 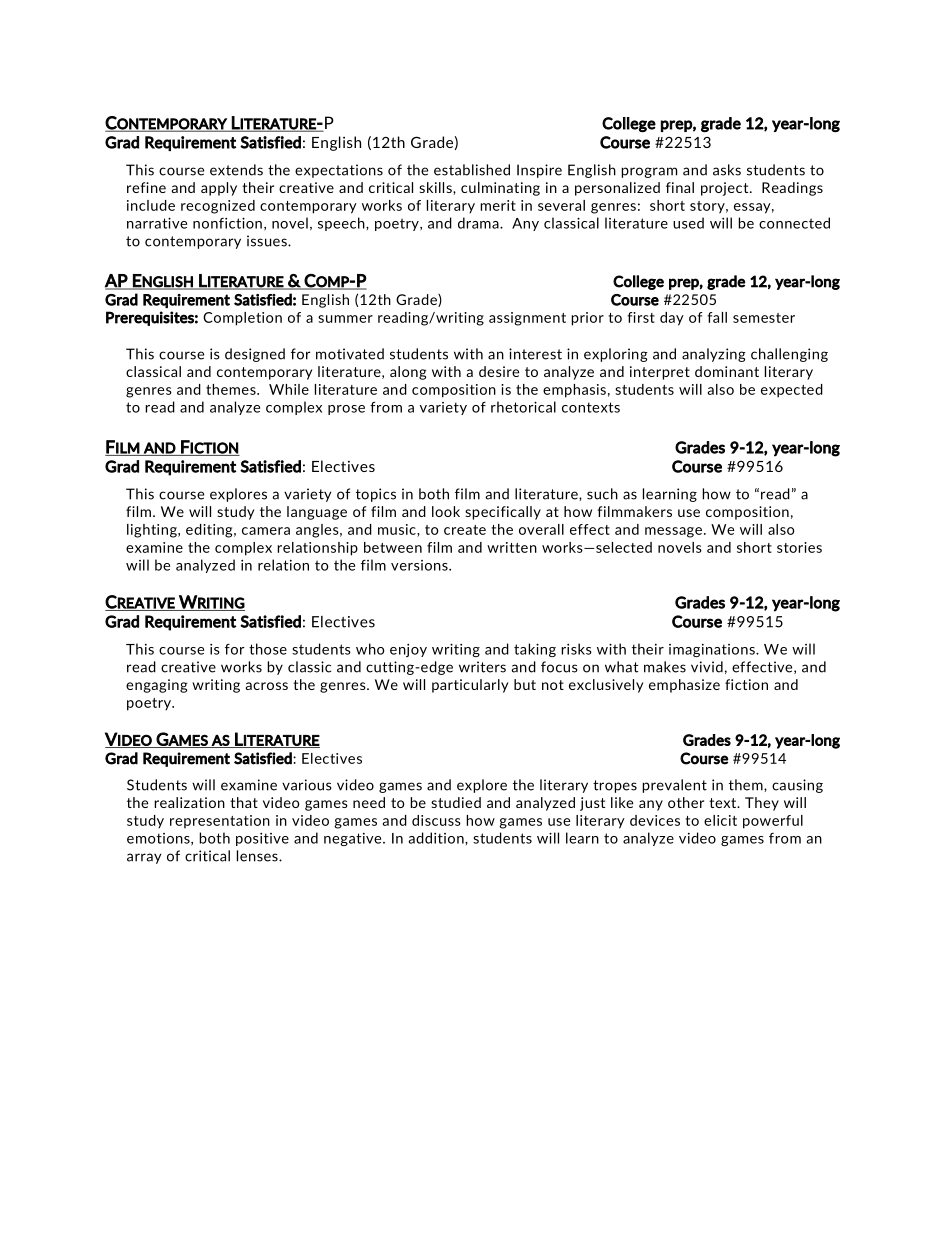 What do you see at coordinates (720, 820) in the screenshot?
I see `elicit` at bounding box center [720, 820].
